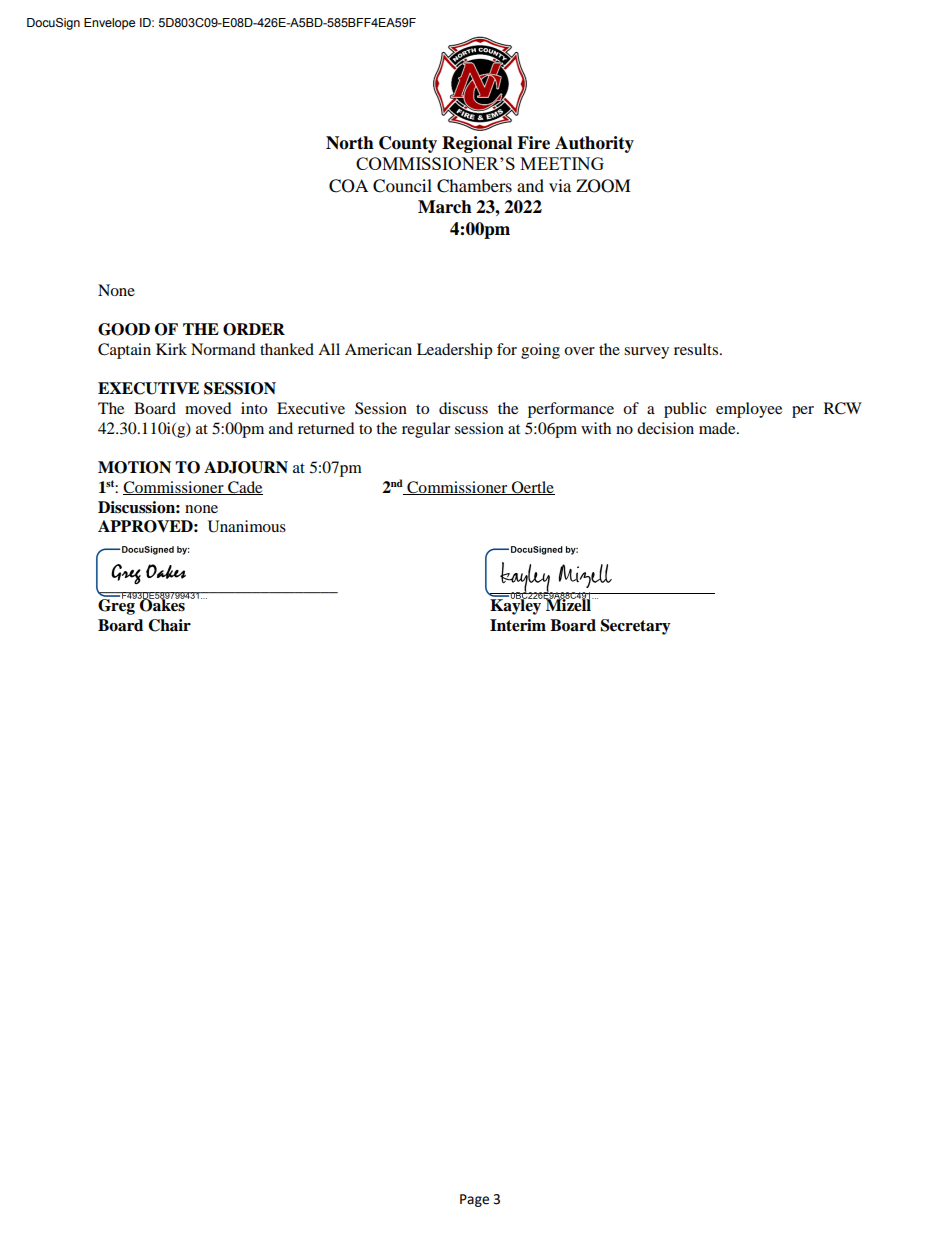 The image size is (952, 1233). What do you see at coordinates (426, 430) in the screenshot?
I see `regular` at bounding box center [426, 430].
